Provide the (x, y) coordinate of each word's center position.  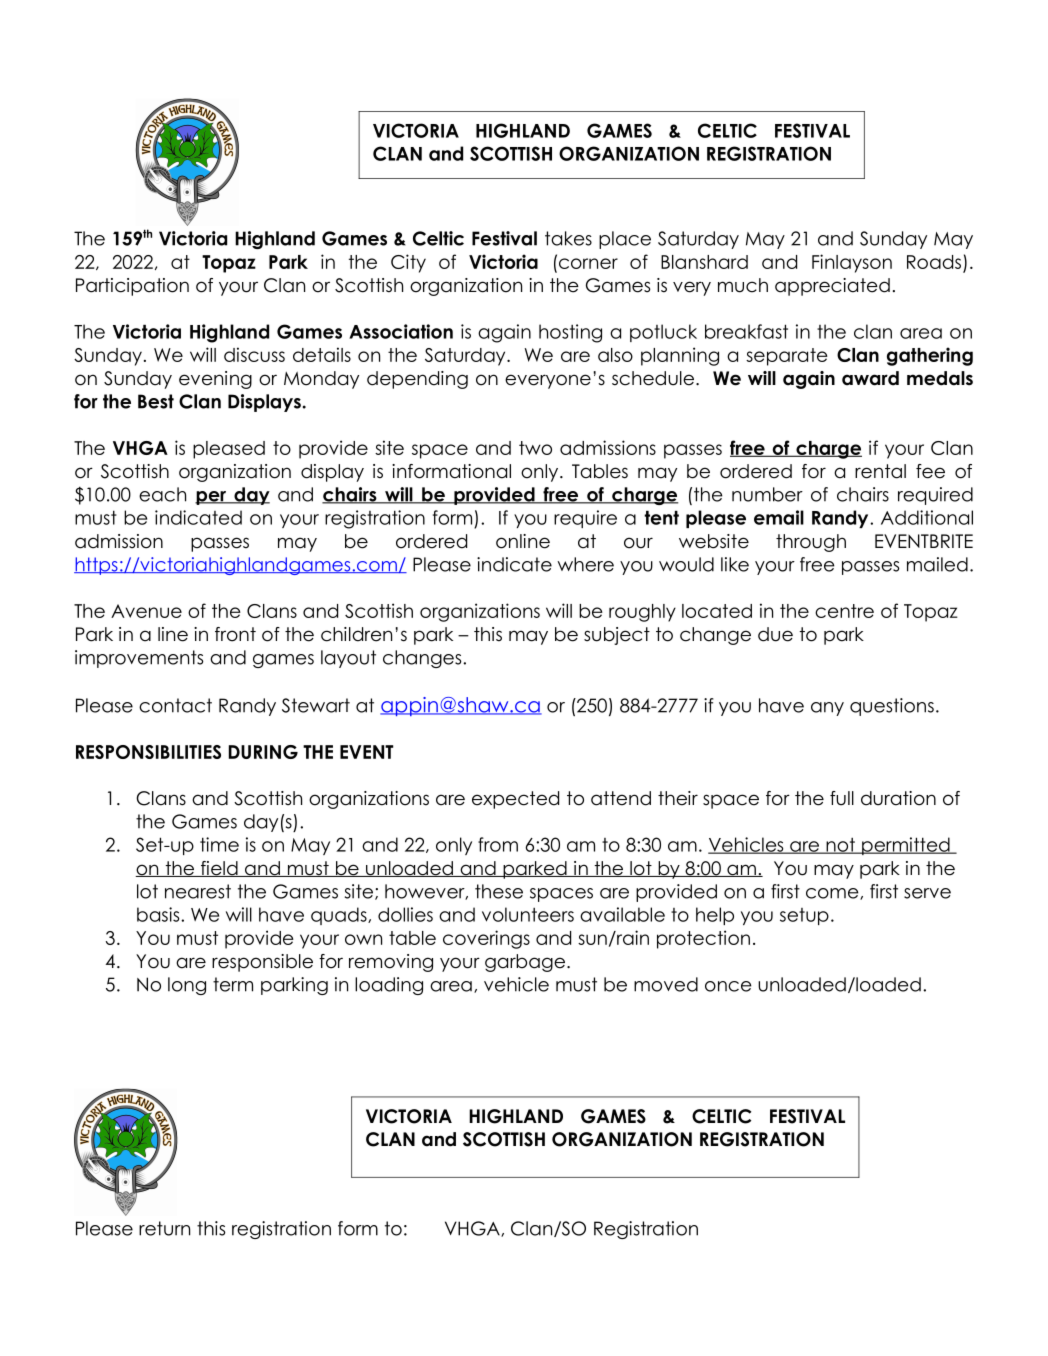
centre (844, 611)
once (728, 986)
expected (515, 800)
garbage (525, 963)
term (233, 984)
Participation (132, 287)
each (162, 494)
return (164, 1228)
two (535, 448)
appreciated (832, 287)
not (840, 846)
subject (617, 636)
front (235, 634)
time (219, 844)
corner (587, 262)
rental (880, 471)
